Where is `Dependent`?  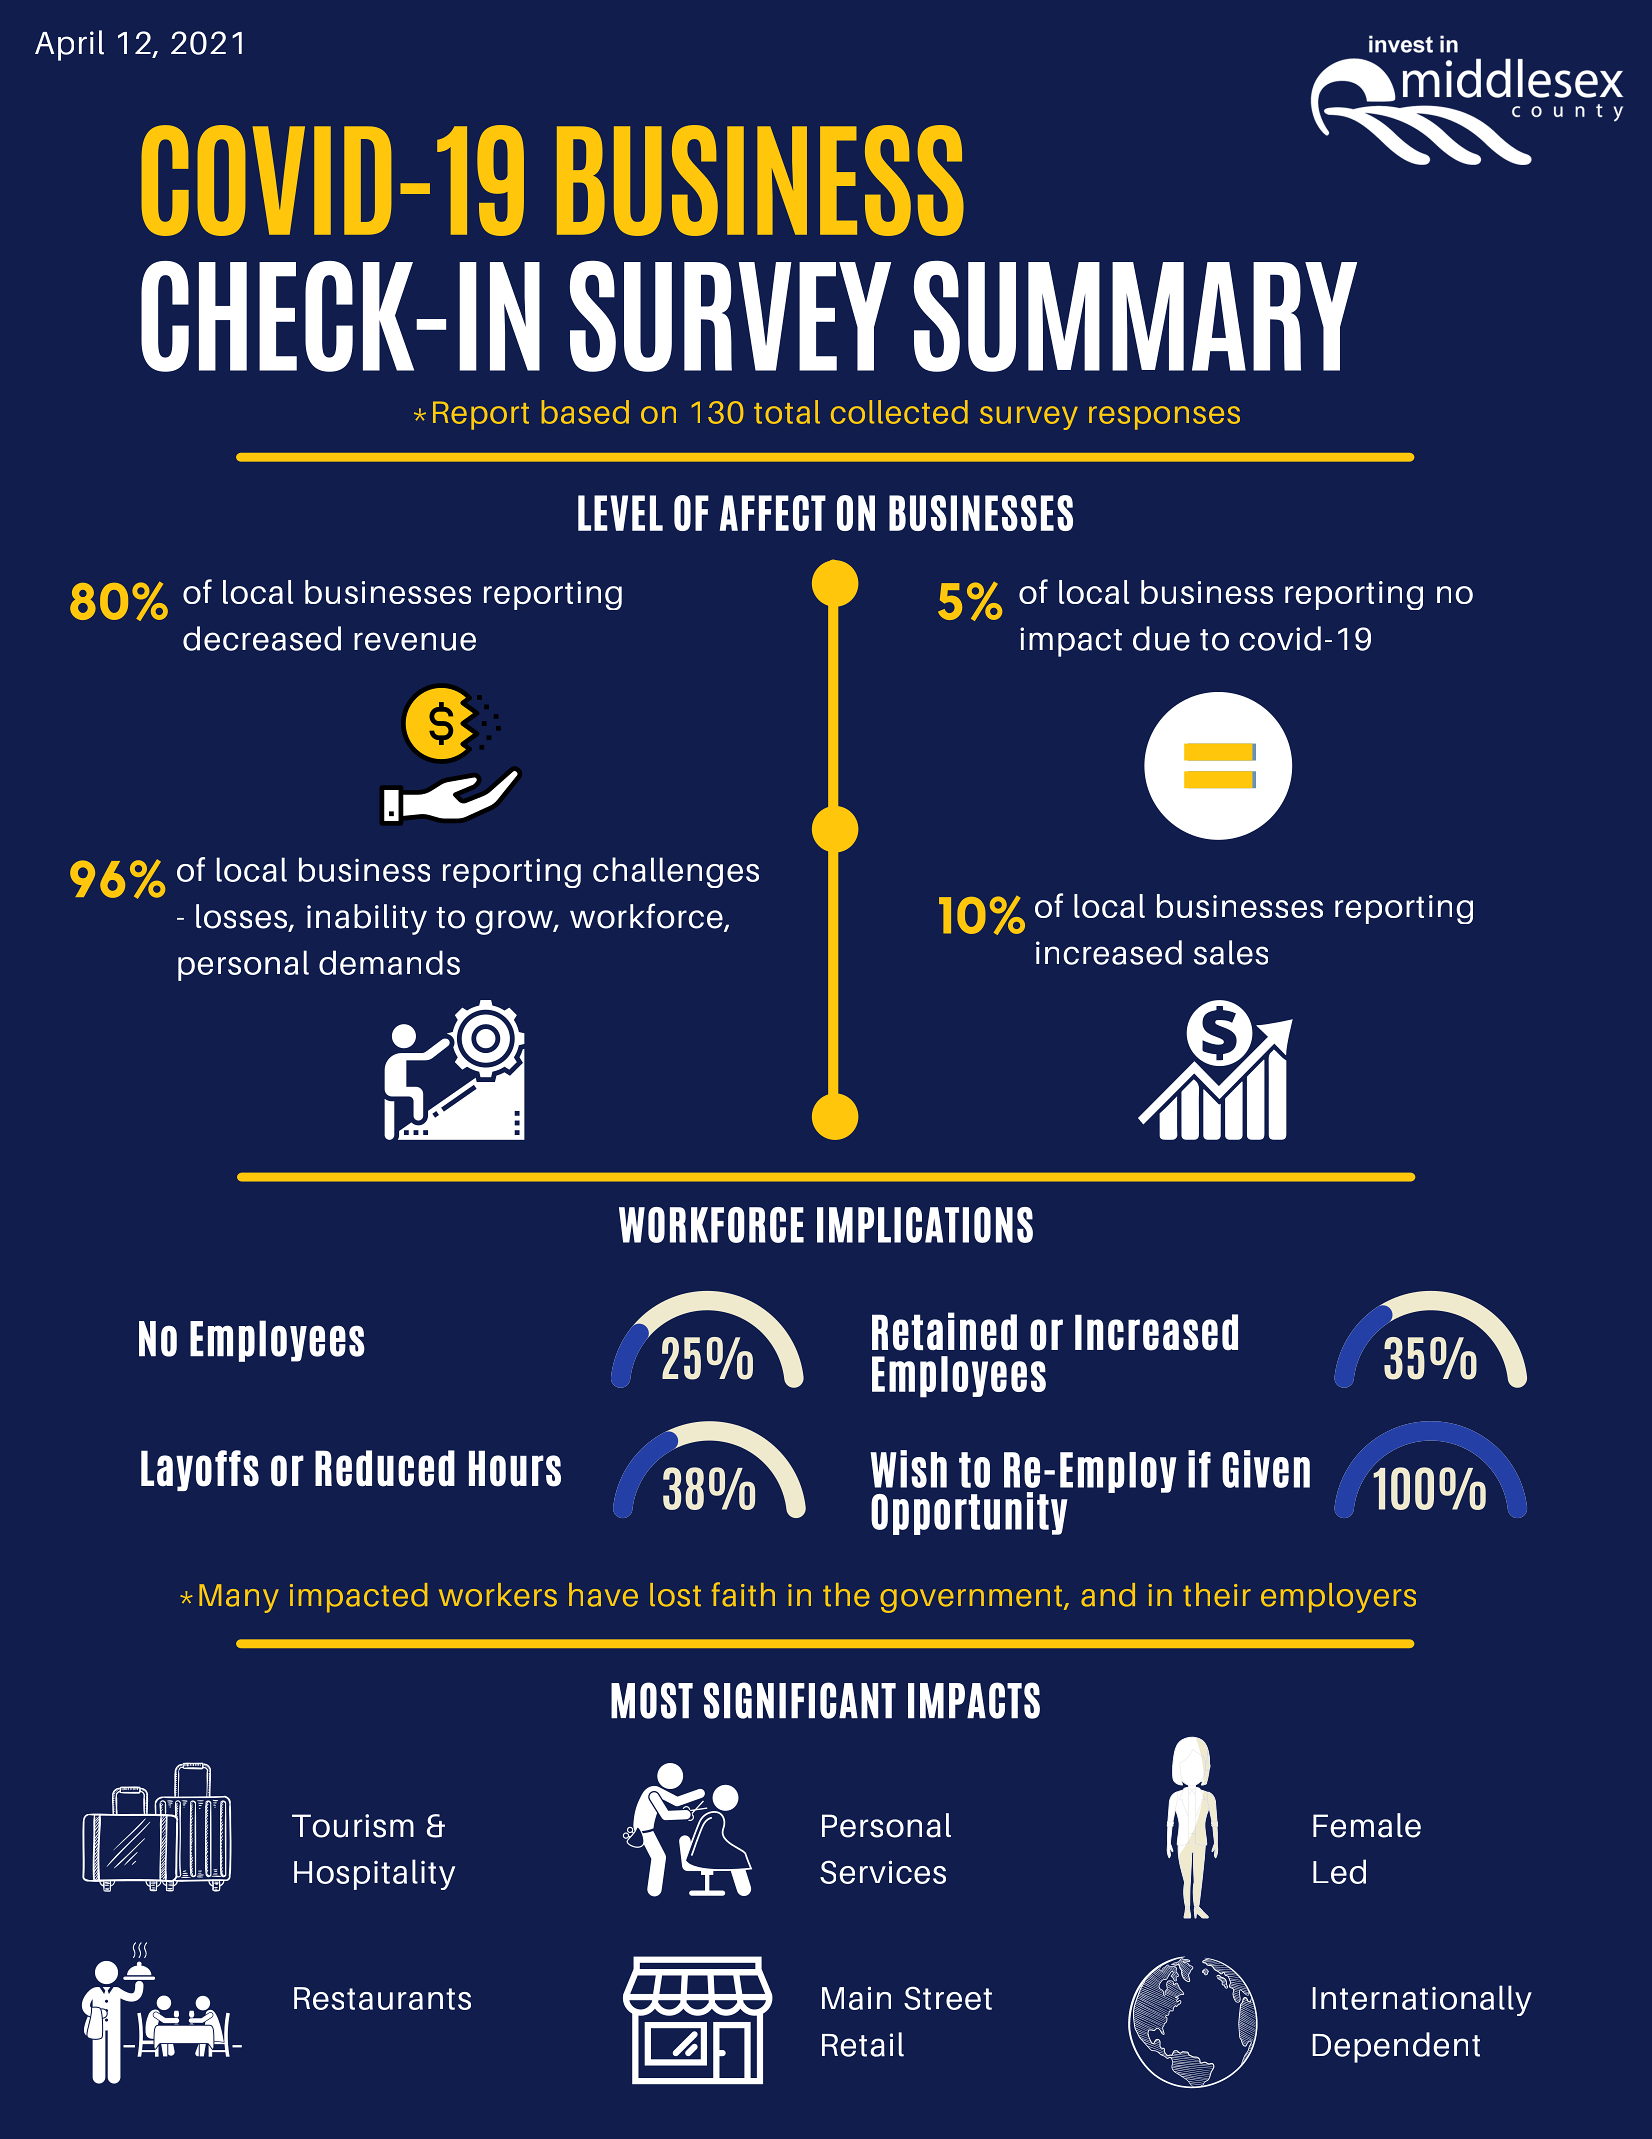
Dependent is located at coordinates (1396, 2047).
